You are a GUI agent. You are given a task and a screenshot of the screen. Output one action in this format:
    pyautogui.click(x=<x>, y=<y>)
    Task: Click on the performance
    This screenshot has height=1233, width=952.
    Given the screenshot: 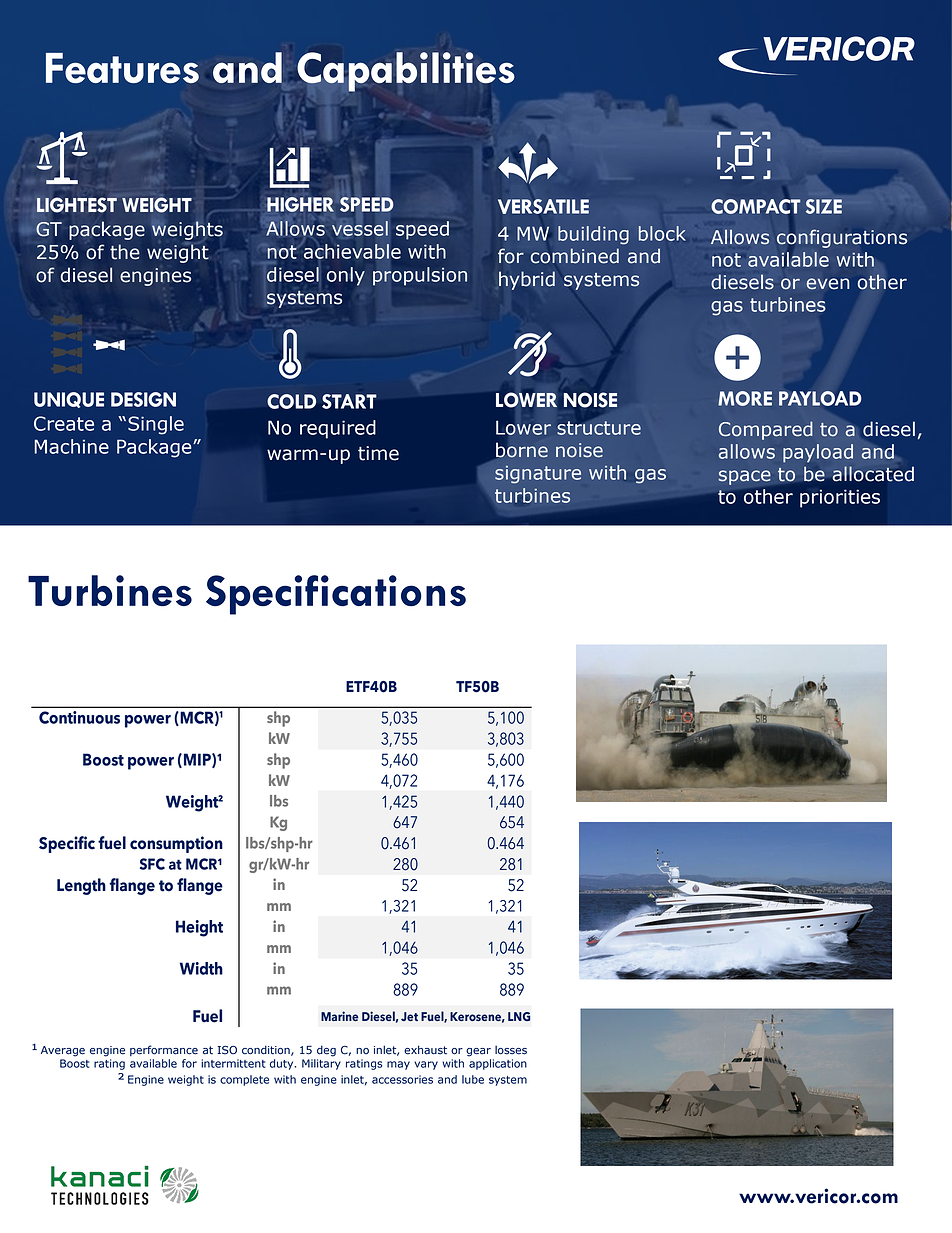 What is the action you would take?
    pyautogui.click(x=164, y=1050)
